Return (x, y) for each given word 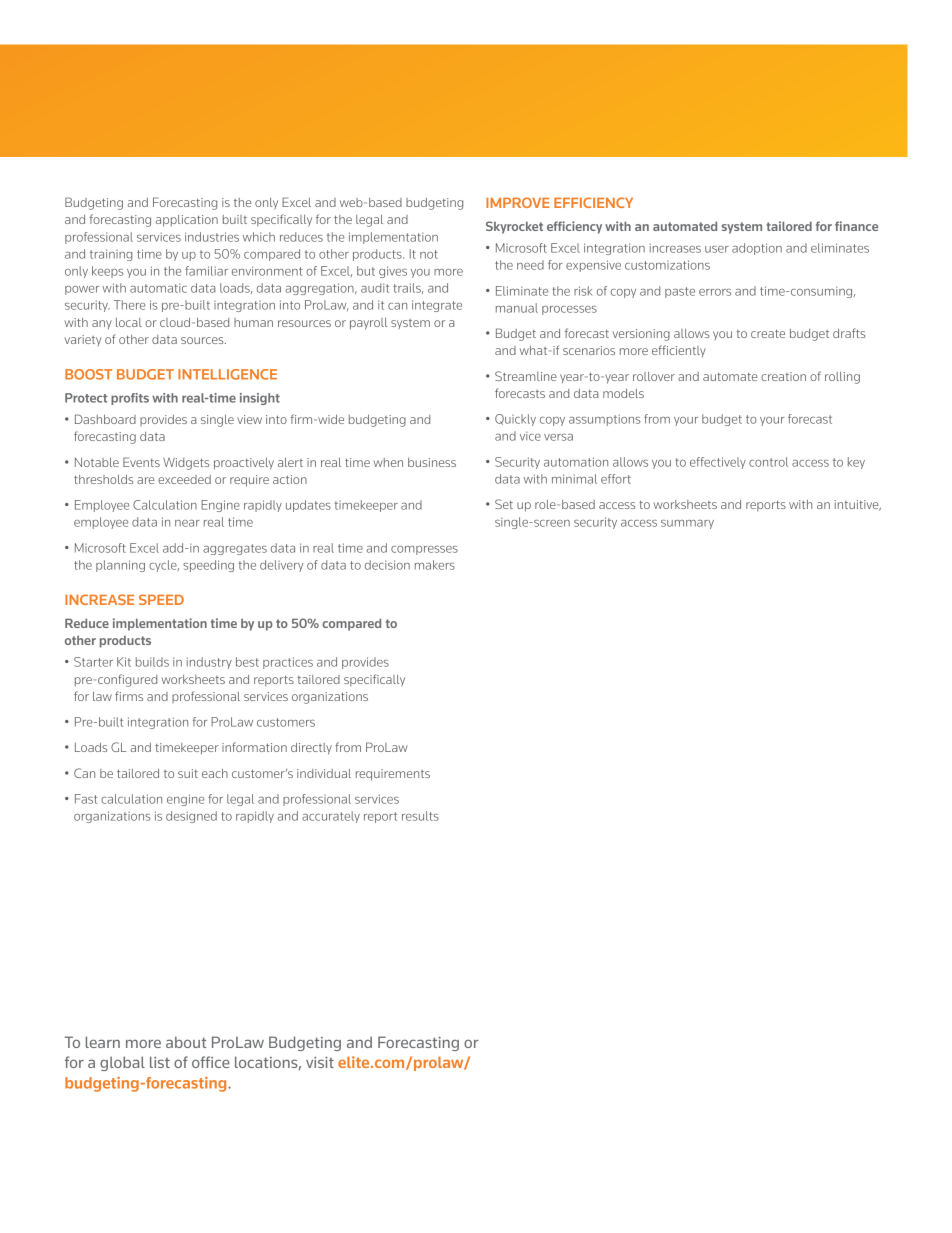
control (768, 462)
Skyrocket (514, 227)
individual (324, 773)
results (420, 816)
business (432, 462)
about (186, 1042)
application (187, 221)
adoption (757, 249)
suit (188, 773)
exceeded (184, 479)
